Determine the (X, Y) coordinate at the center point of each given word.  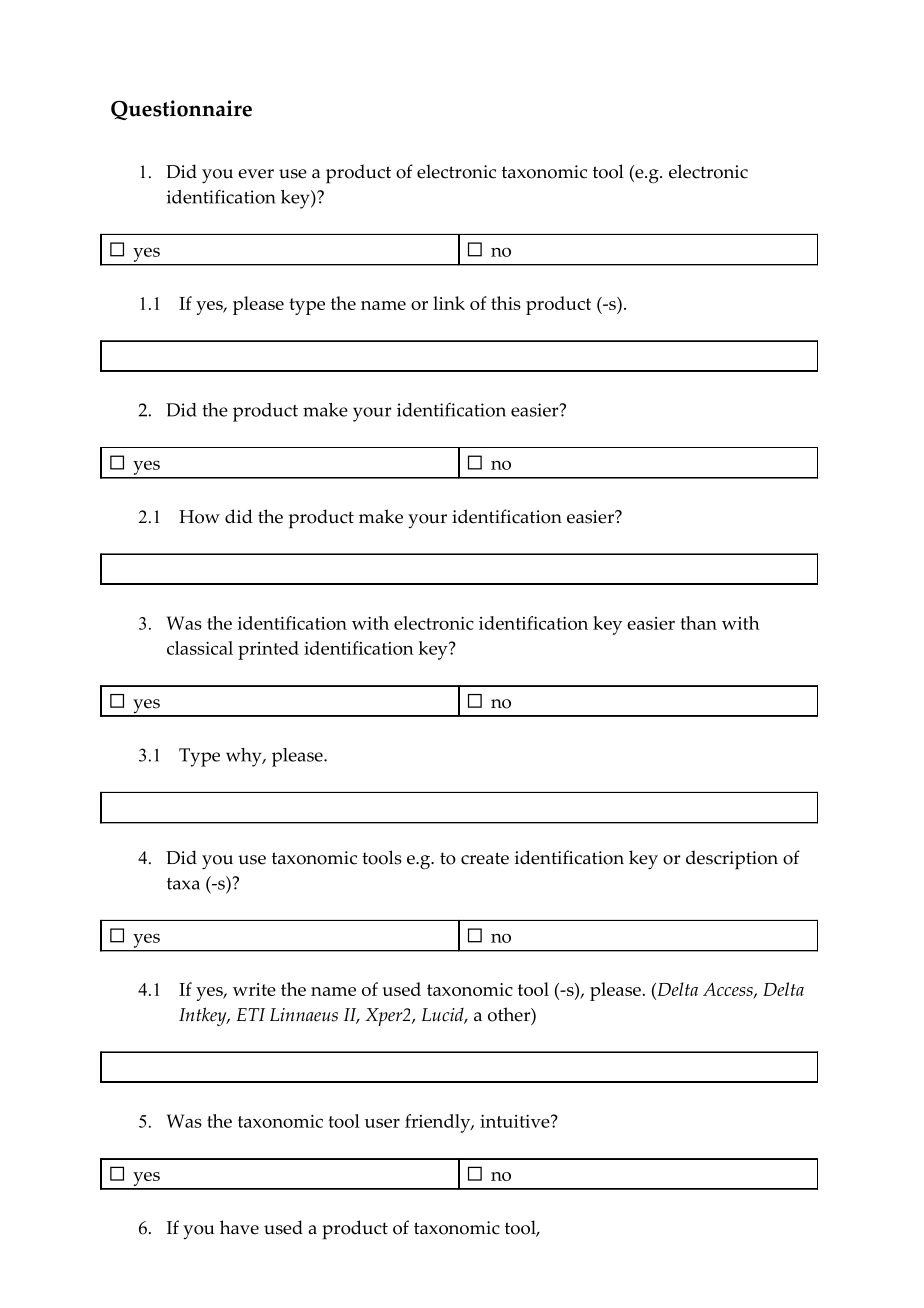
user (382, 1123)
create (485, 858)
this (506, 303)
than (698, 623)
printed (268, 650)
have (239, 1227)
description (732, 860)
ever (256, 174)
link (449, 303)
